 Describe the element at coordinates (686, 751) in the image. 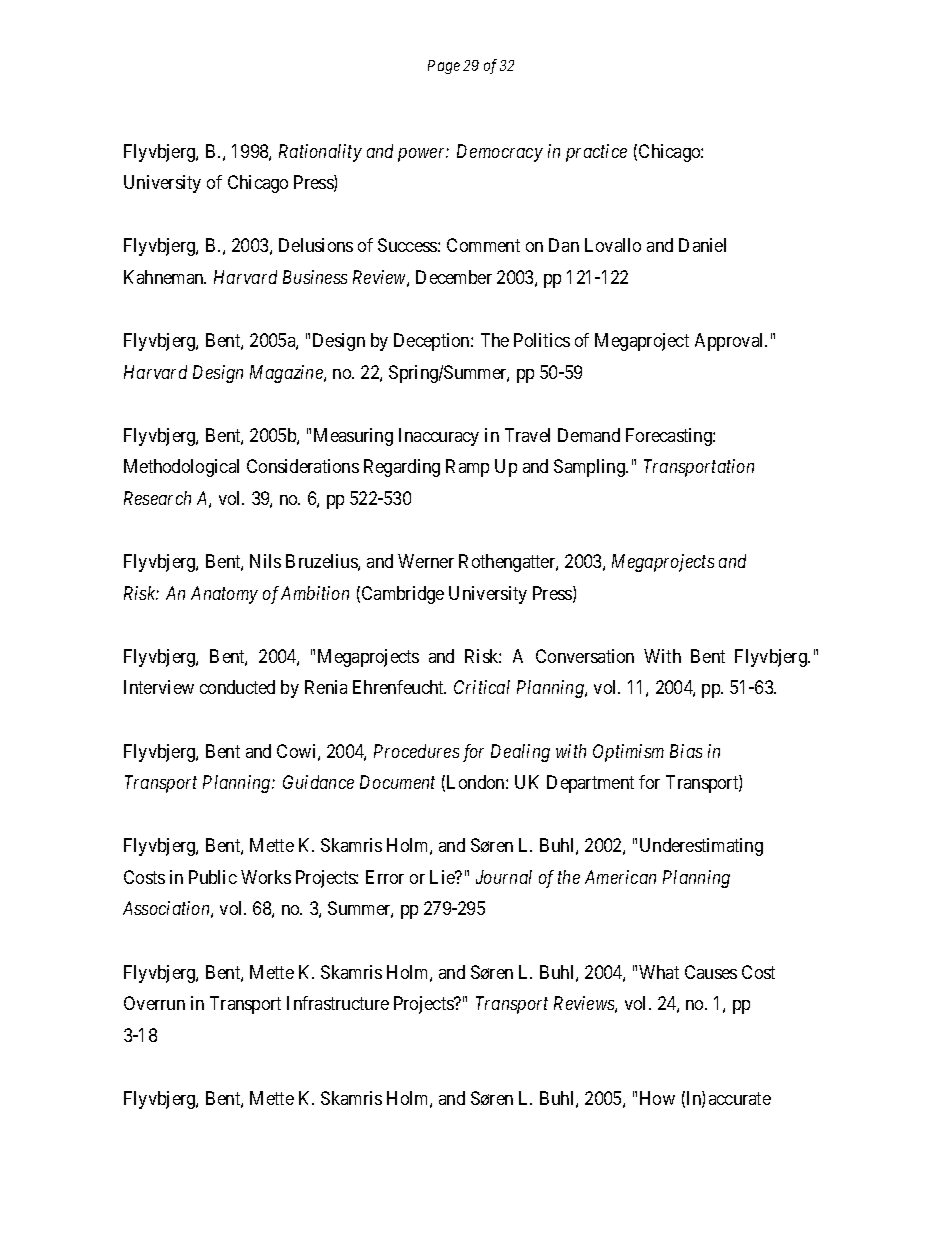

I see `Bias` at that location.
